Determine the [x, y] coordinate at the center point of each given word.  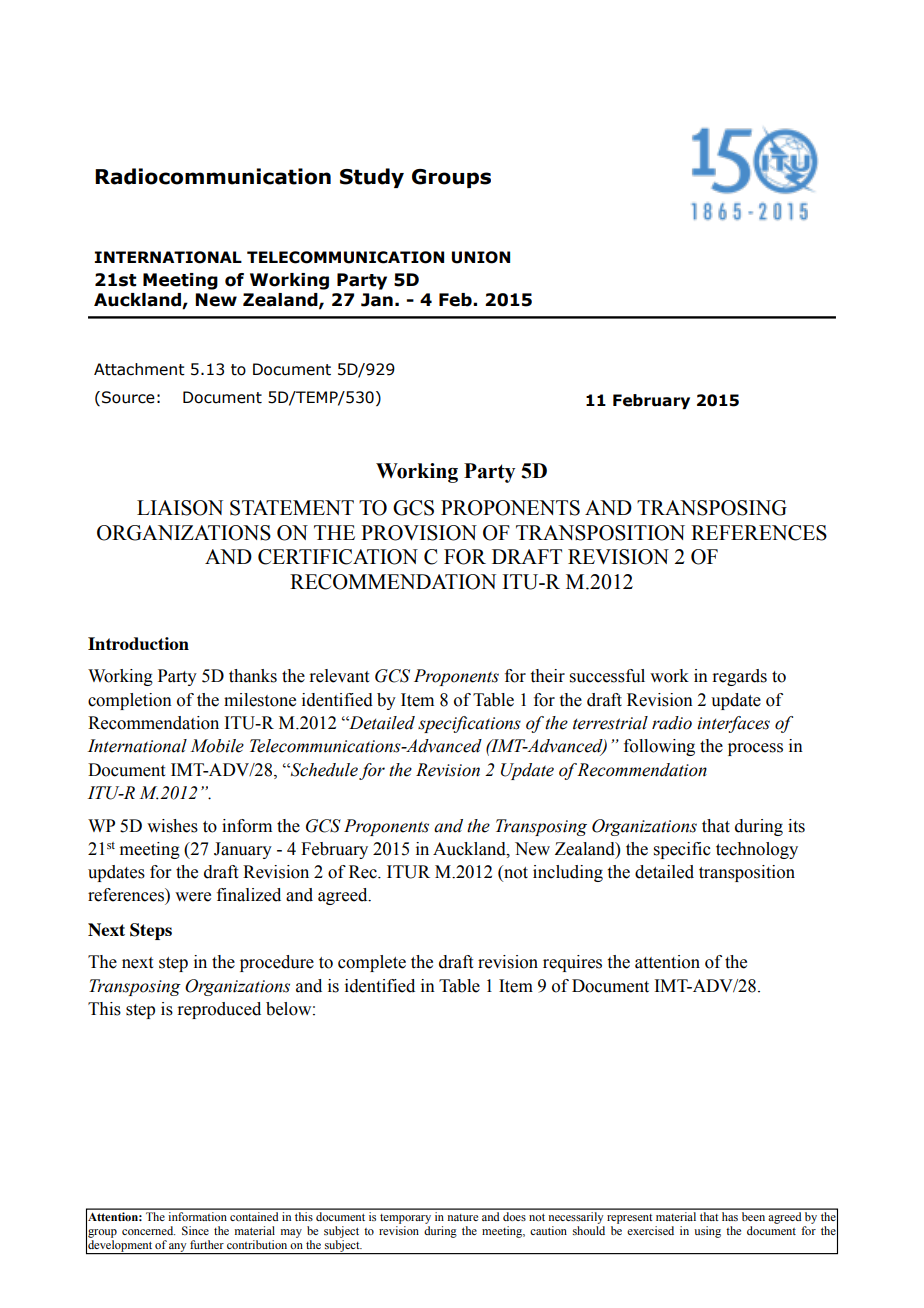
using [707, 1232]
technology [757, 850]
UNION [481, 257]
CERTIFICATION [338, 557]
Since [195, 1230]
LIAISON [180, 508]
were [193, 897]
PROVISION [419, 533]
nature [462, 1217]
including [568, 873]
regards [739, 677]
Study [372, 178]
